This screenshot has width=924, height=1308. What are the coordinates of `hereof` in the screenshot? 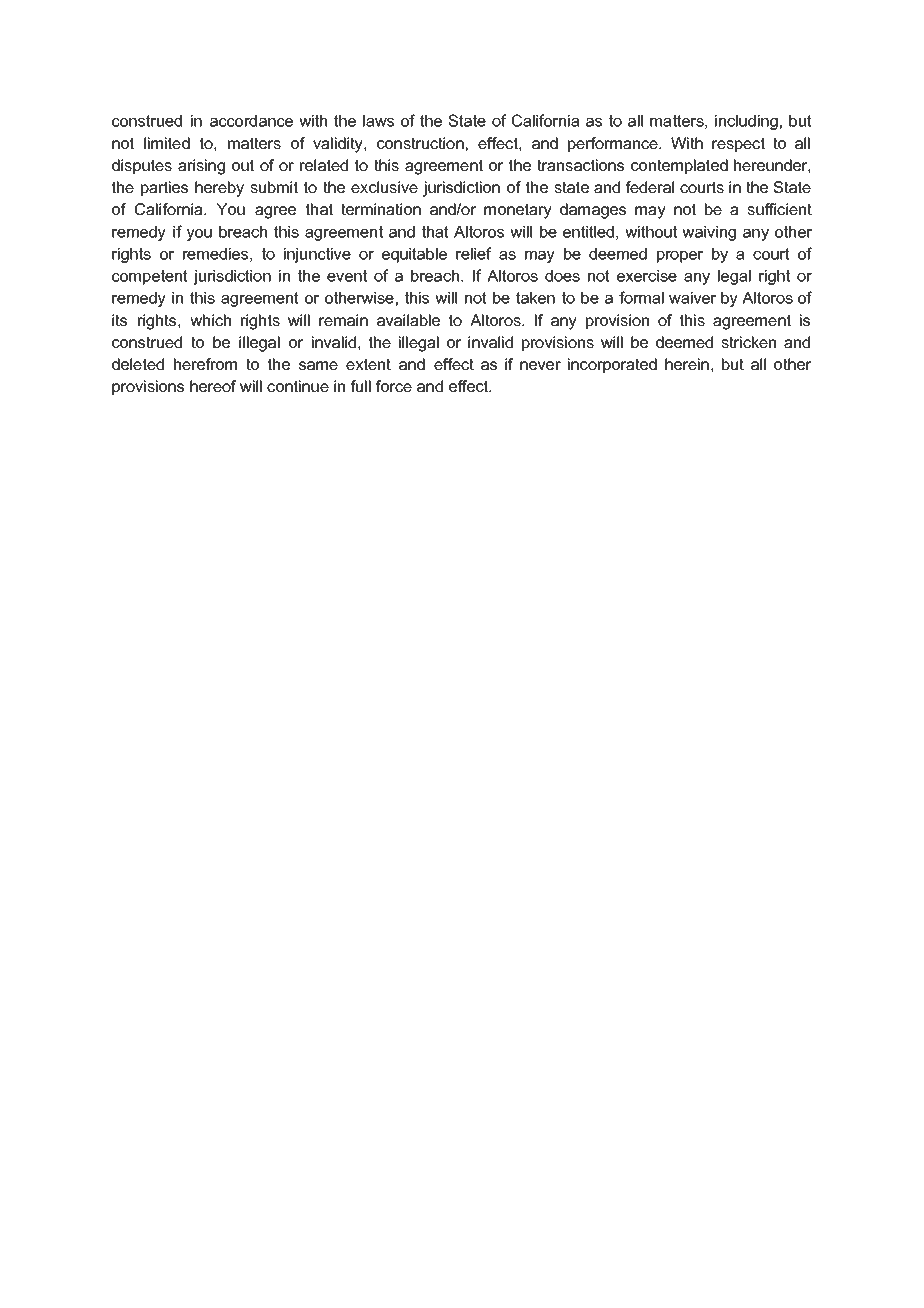 It's located at (213, 386).
